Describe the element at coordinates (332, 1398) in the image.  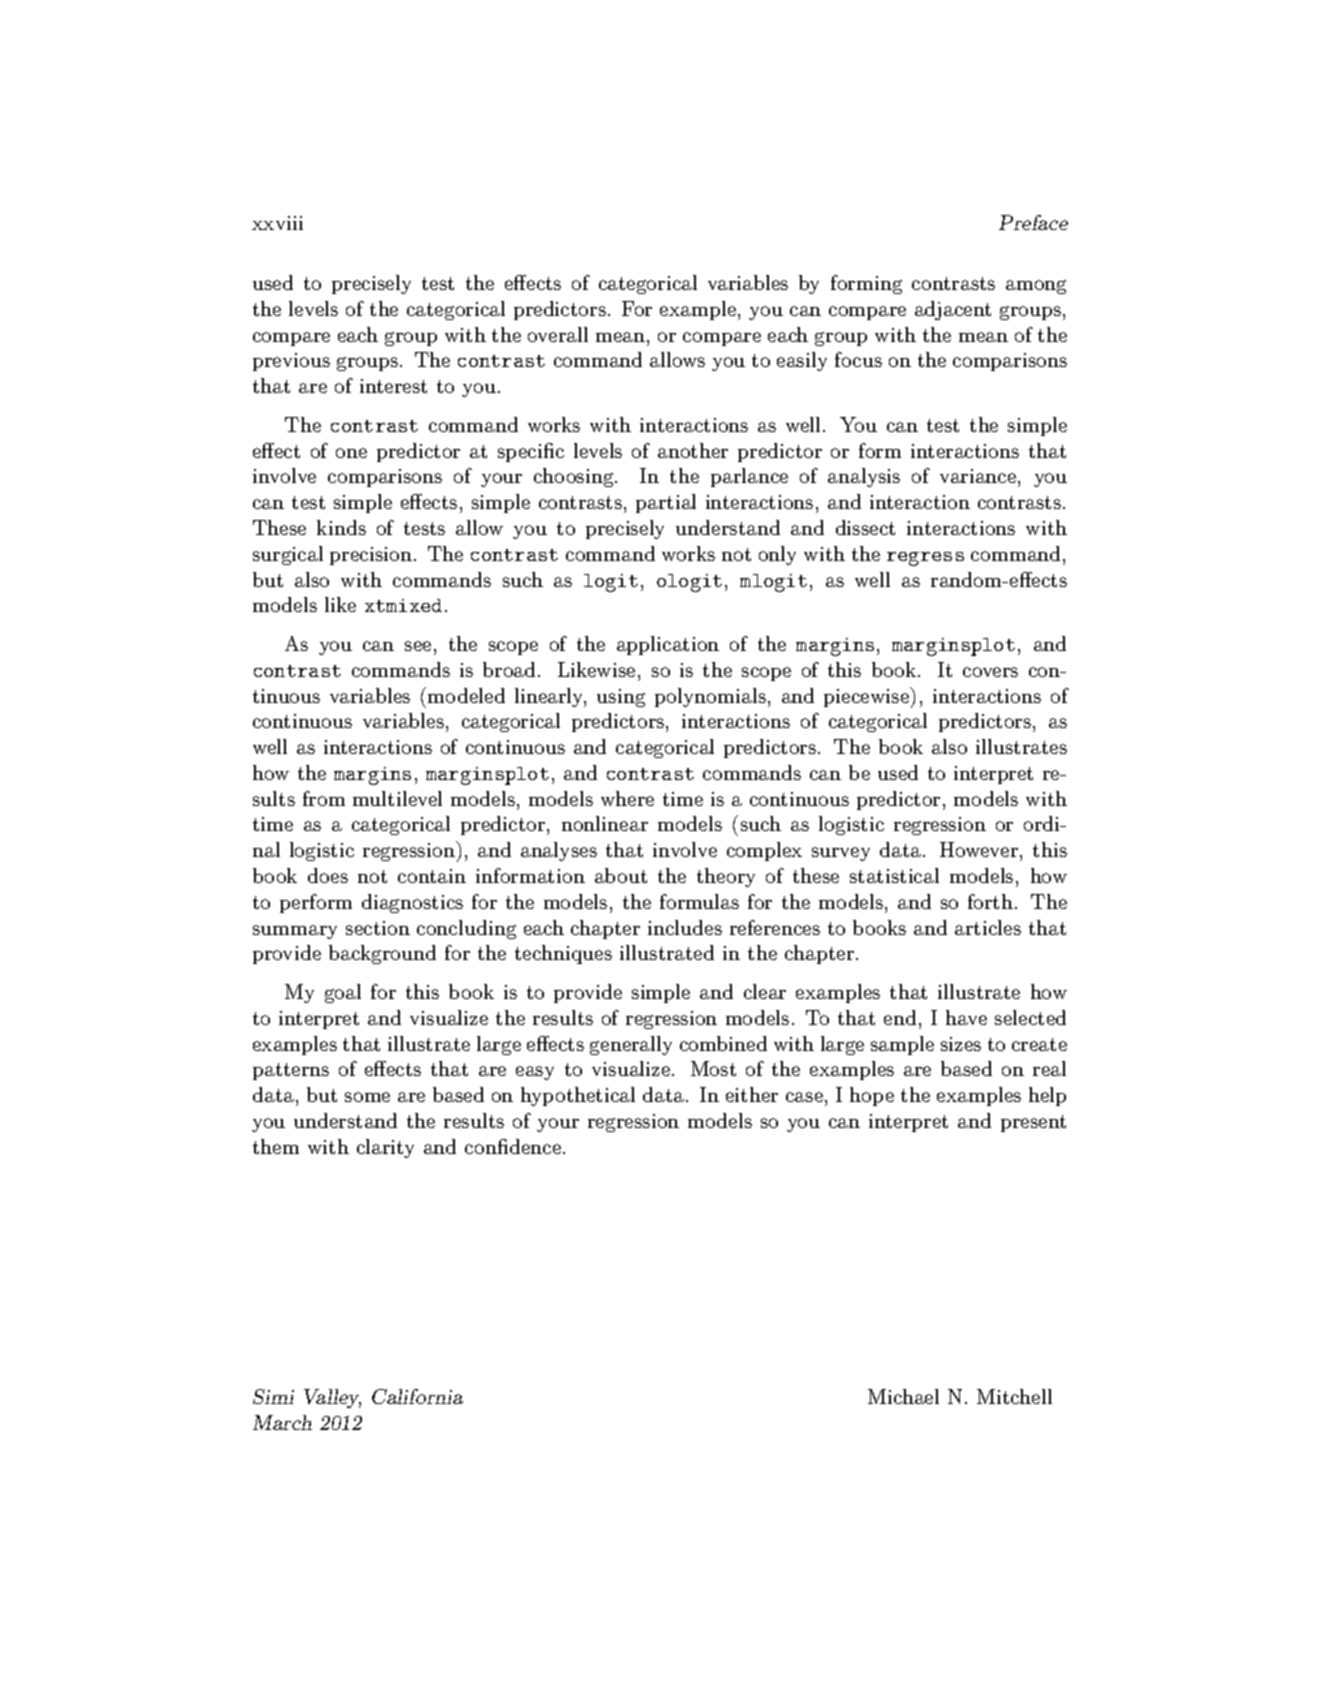
I see `Valley` at that location.
